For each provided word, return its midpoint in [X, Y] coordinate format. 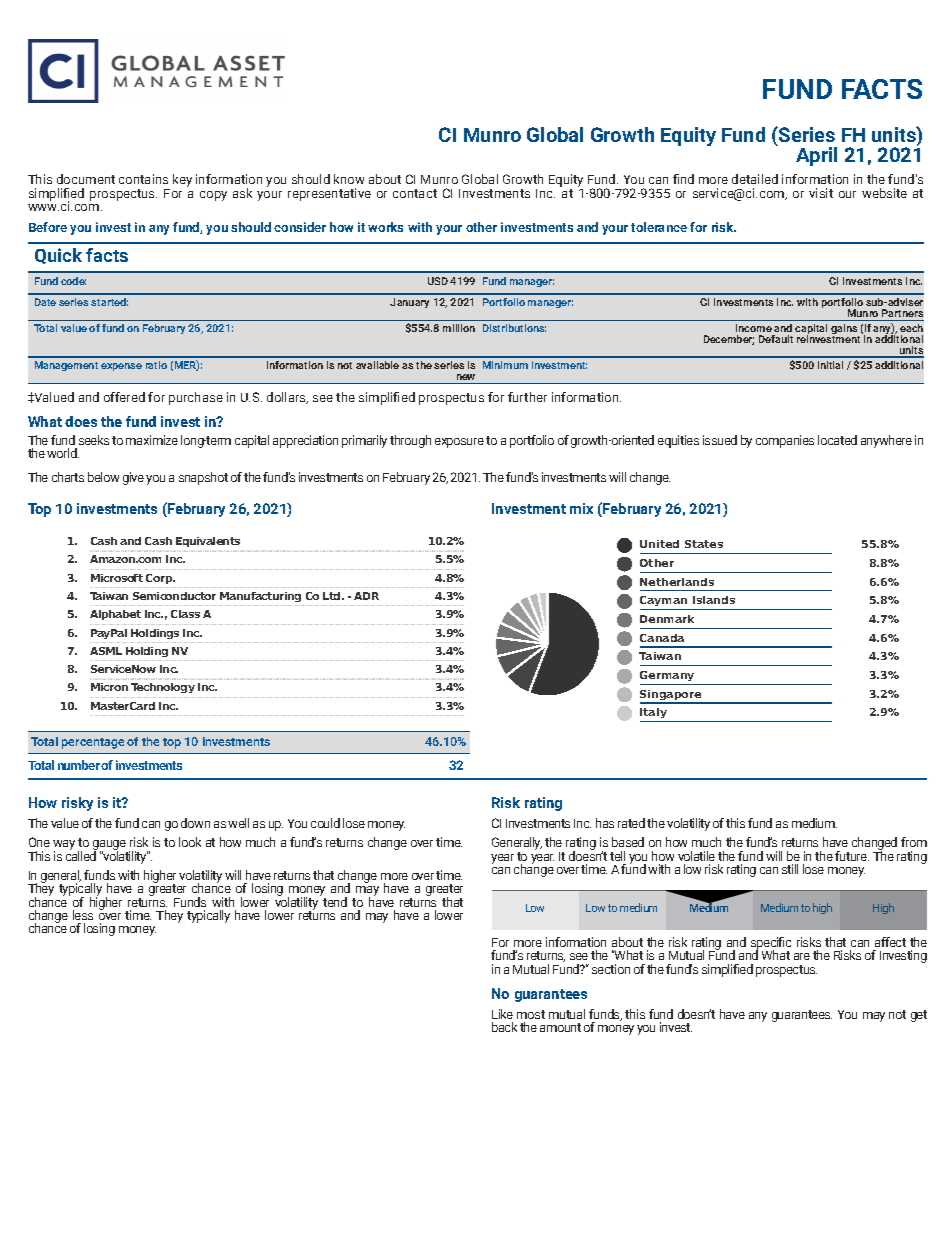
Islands [714, 600]
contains [143, 179]
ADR [366, 596]
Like [502, 1014]
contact [415, 193]
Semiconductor [174, 596]
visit [821, 193]
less [83, 915]
